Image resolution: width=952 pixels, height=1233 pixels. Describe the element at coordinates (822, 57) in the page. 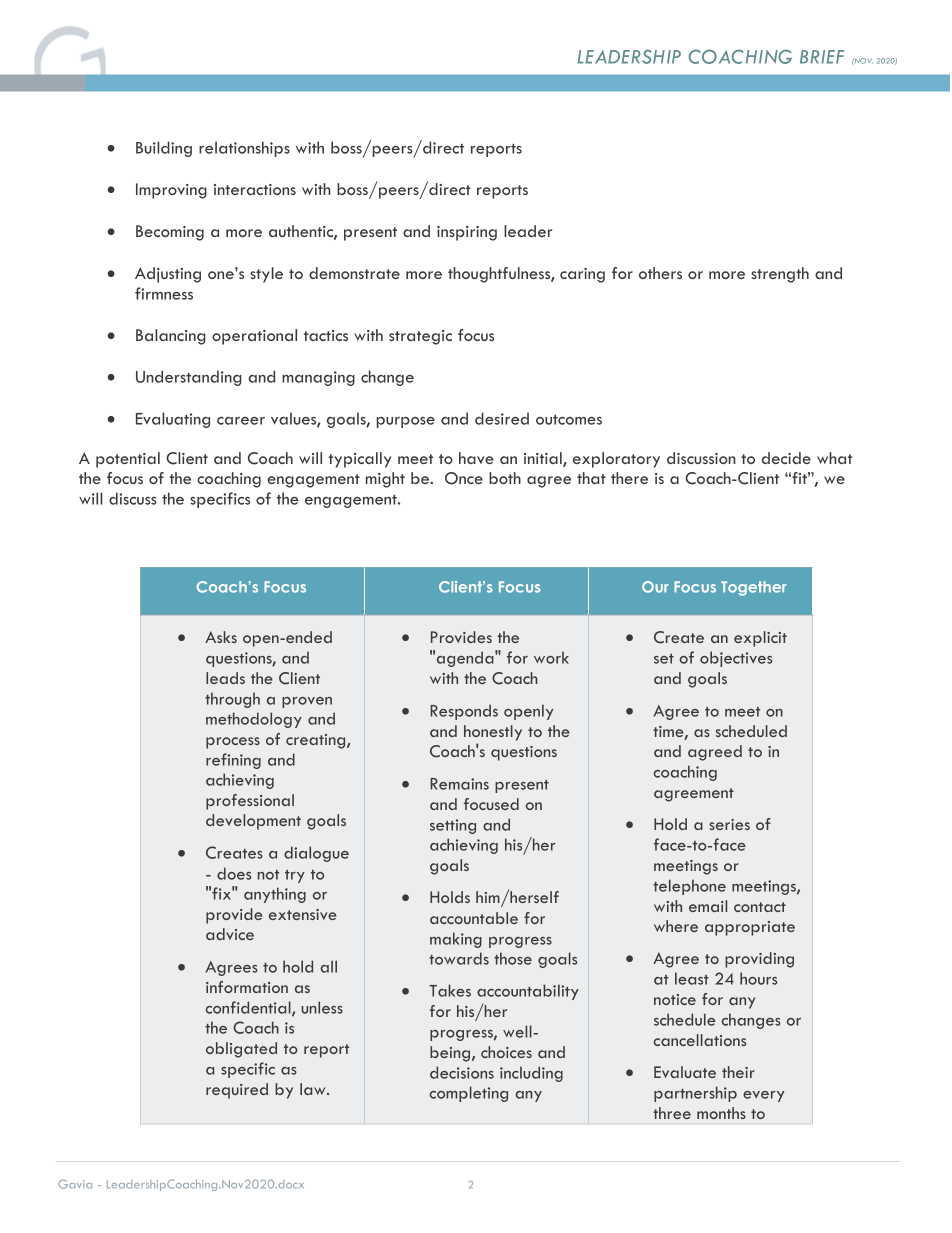

I see `BRIEF` at that location.
